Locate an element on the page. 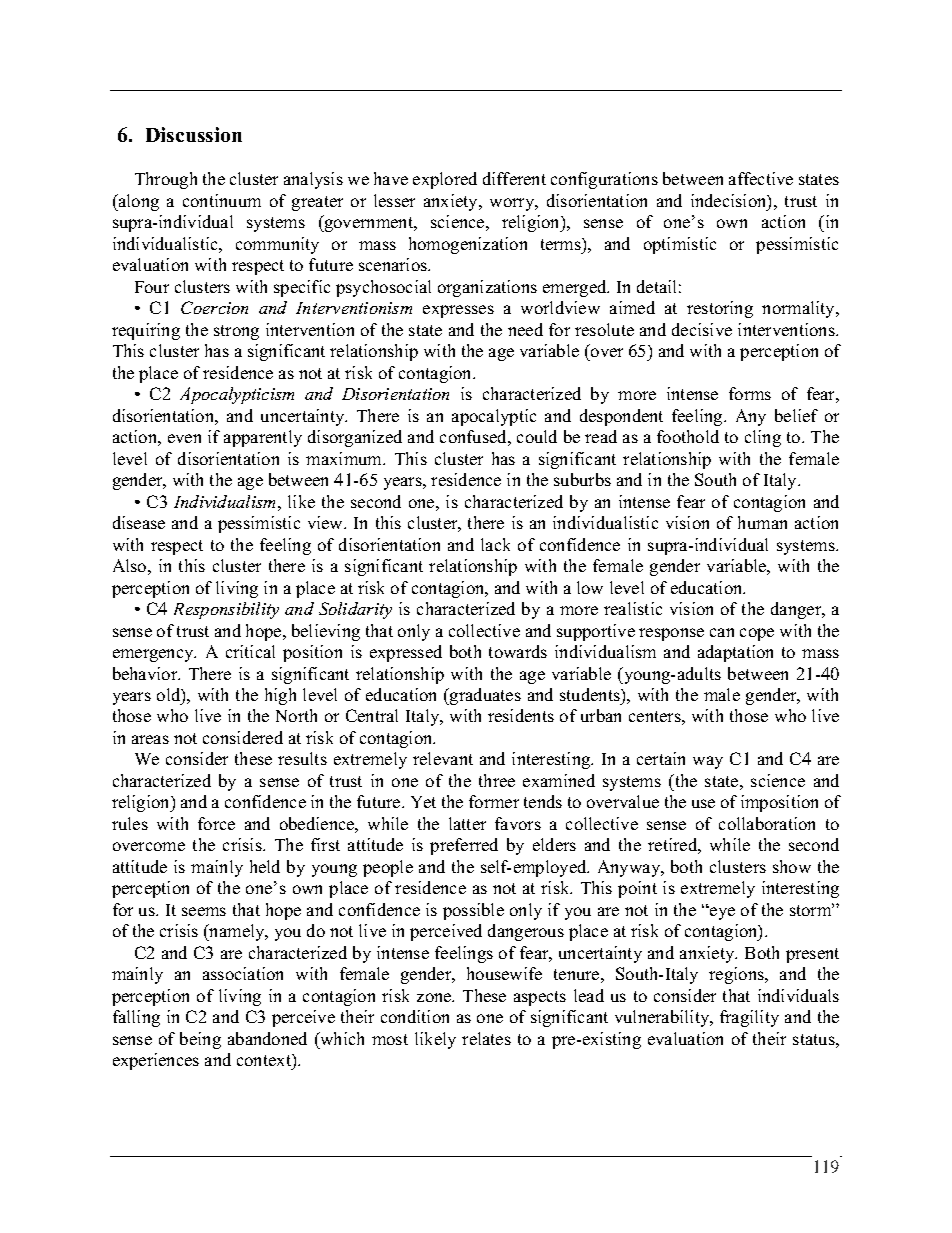 The image size is (952, 1233). explored is located at coordinates (445, 180).
